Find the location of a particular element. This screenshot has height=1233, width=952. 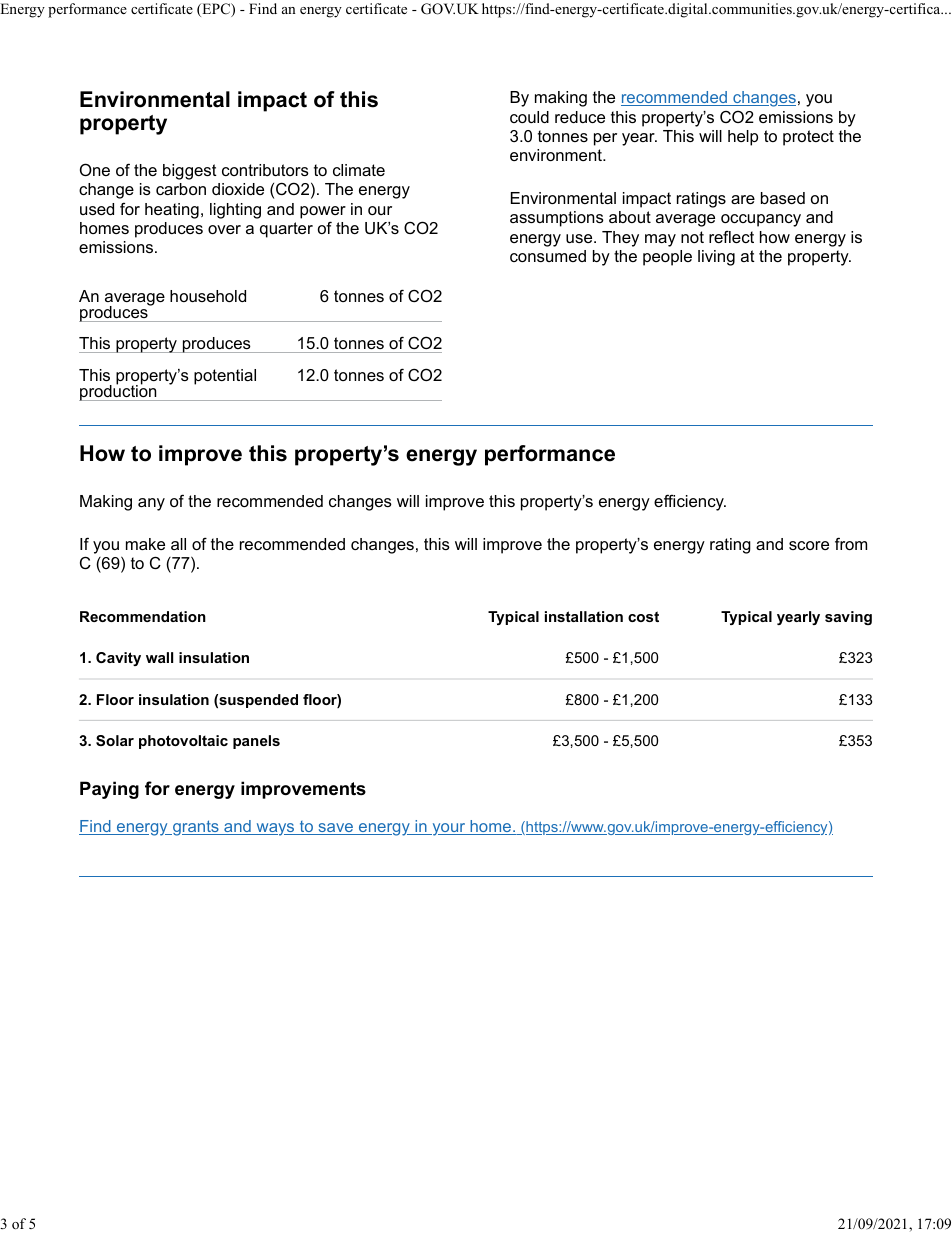

potential is located at coordinates (225, 377).
